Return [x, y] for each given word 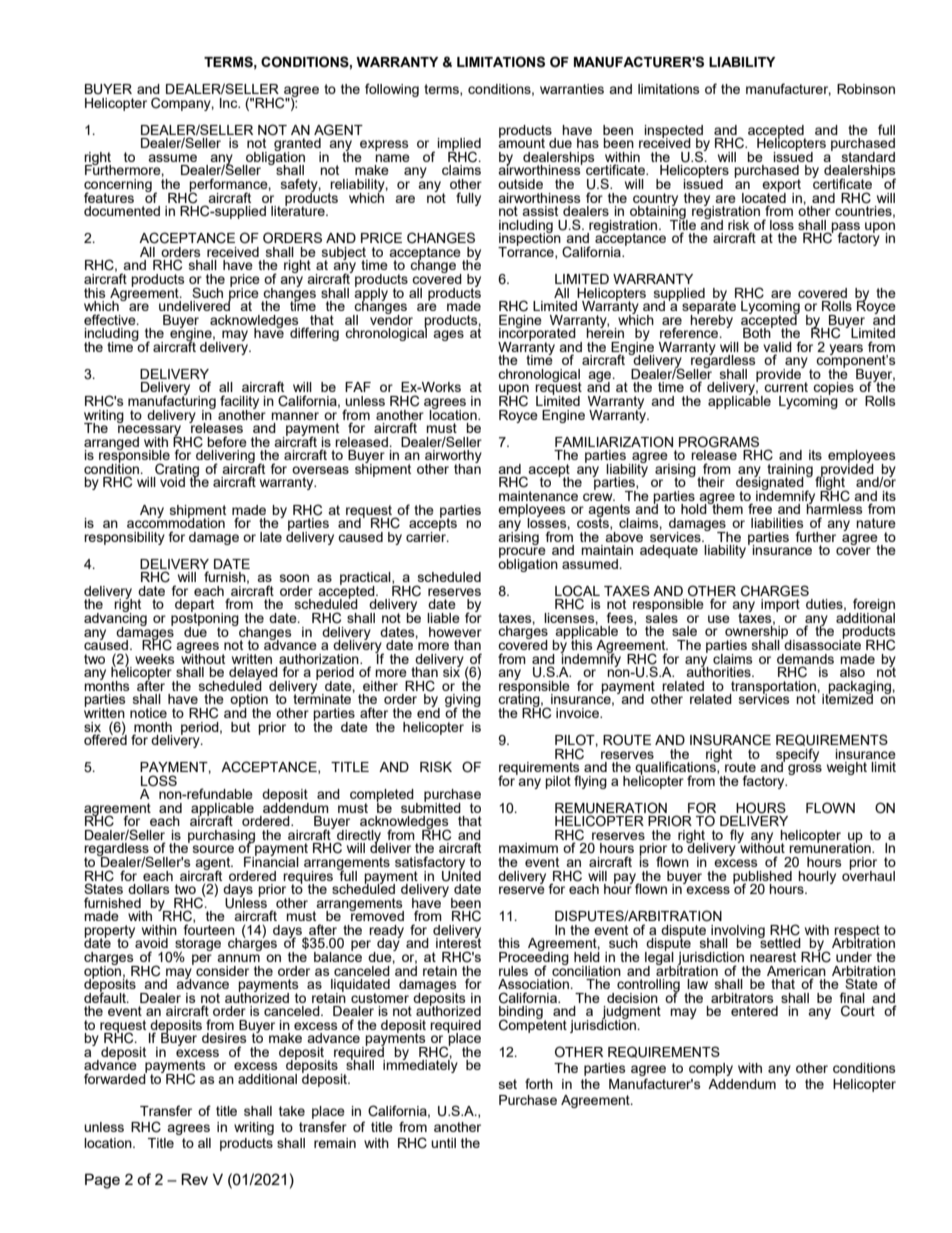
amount [521, 142]
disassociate [822, 644]
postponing [205, 619]
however [455, 632]
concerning [118, 186]
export [781, 186]
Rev [194, 1179]
